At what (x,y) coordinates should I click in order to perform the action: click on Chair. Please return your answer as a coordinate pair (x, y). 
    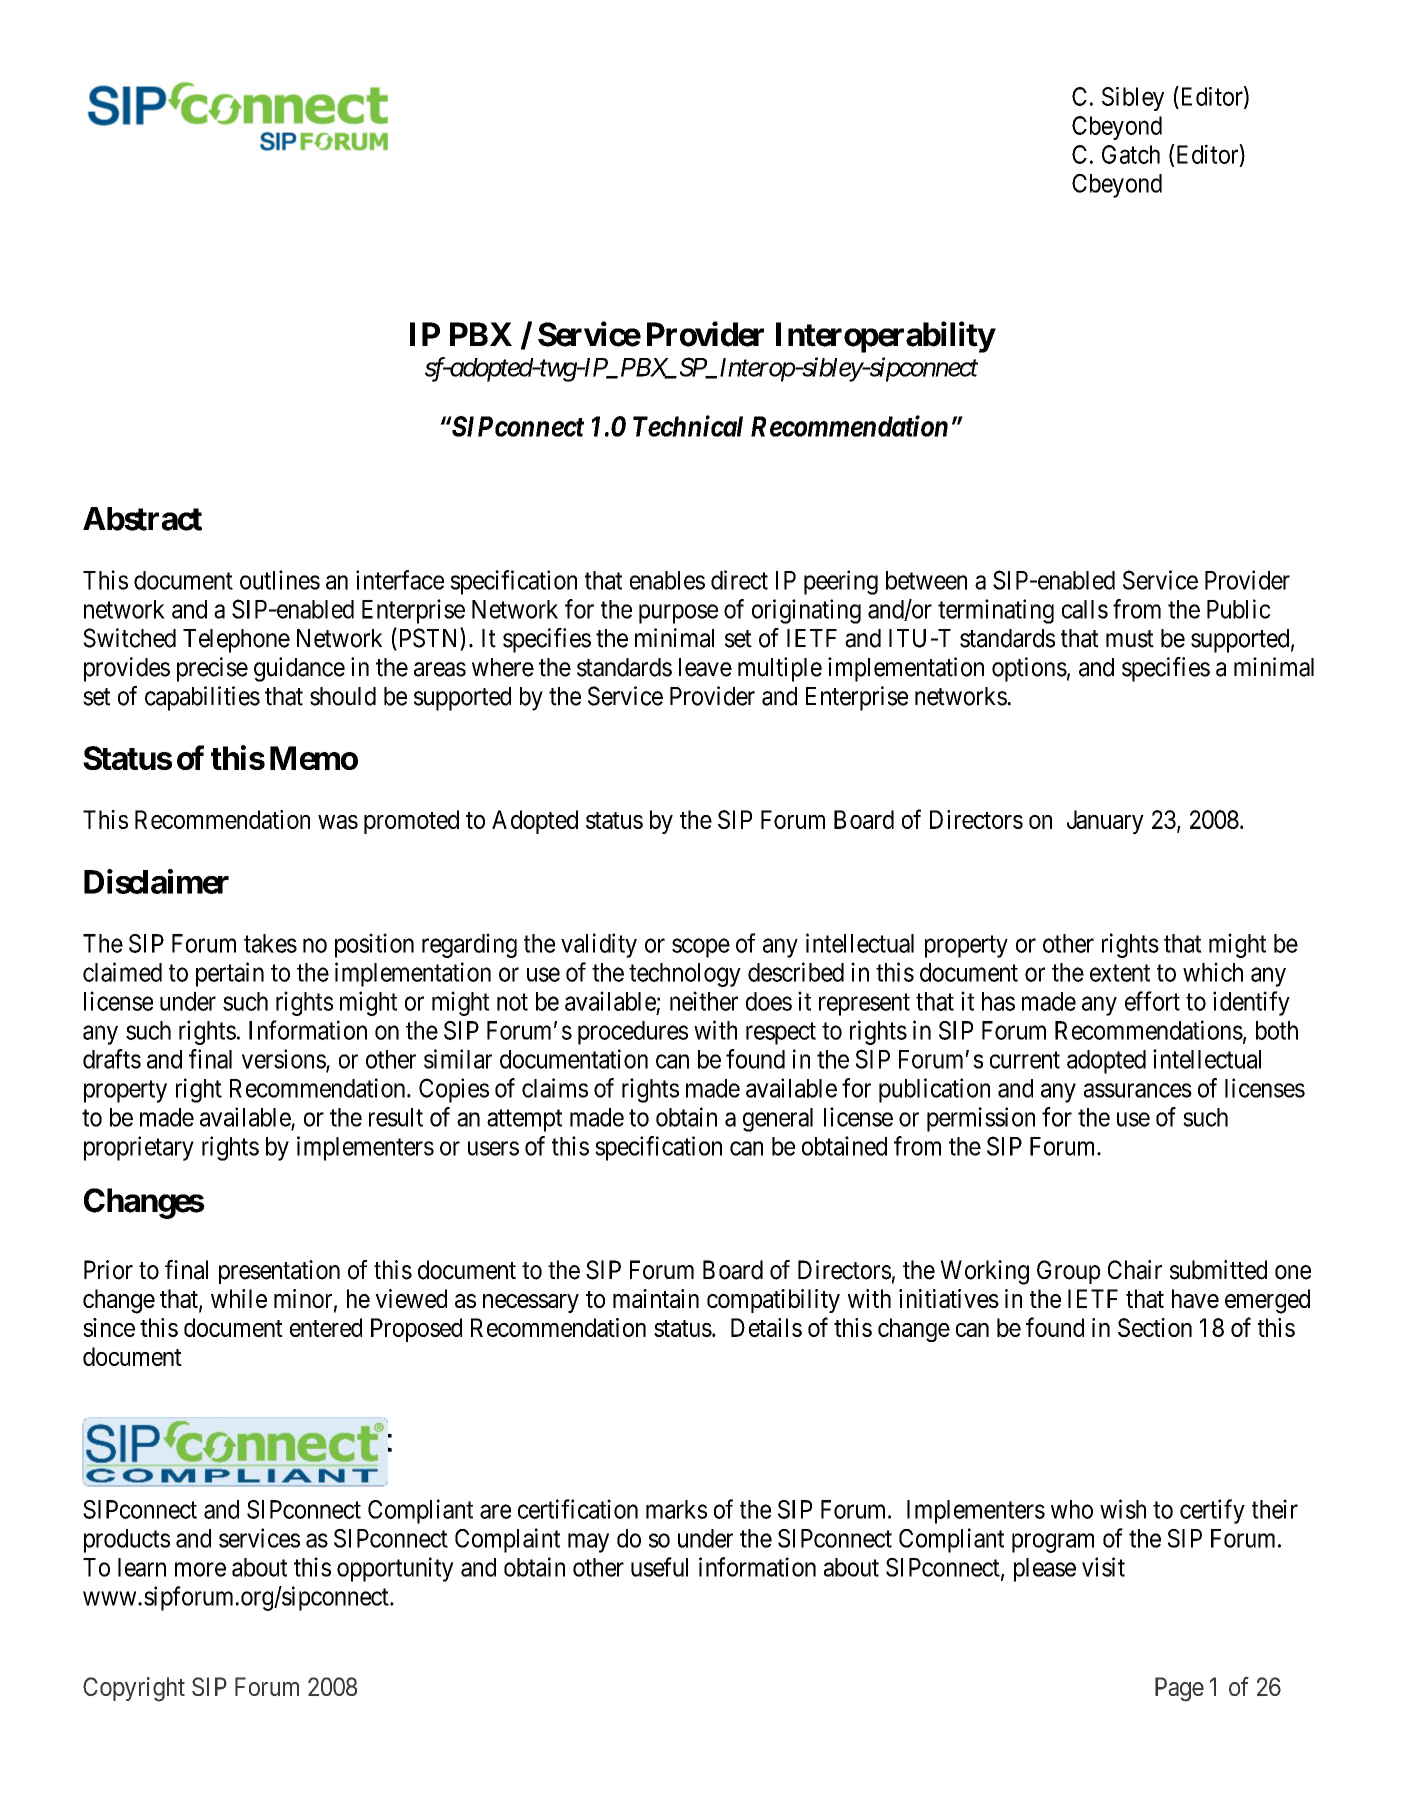
    Looking at the image, I should click on (1135, 1270).
